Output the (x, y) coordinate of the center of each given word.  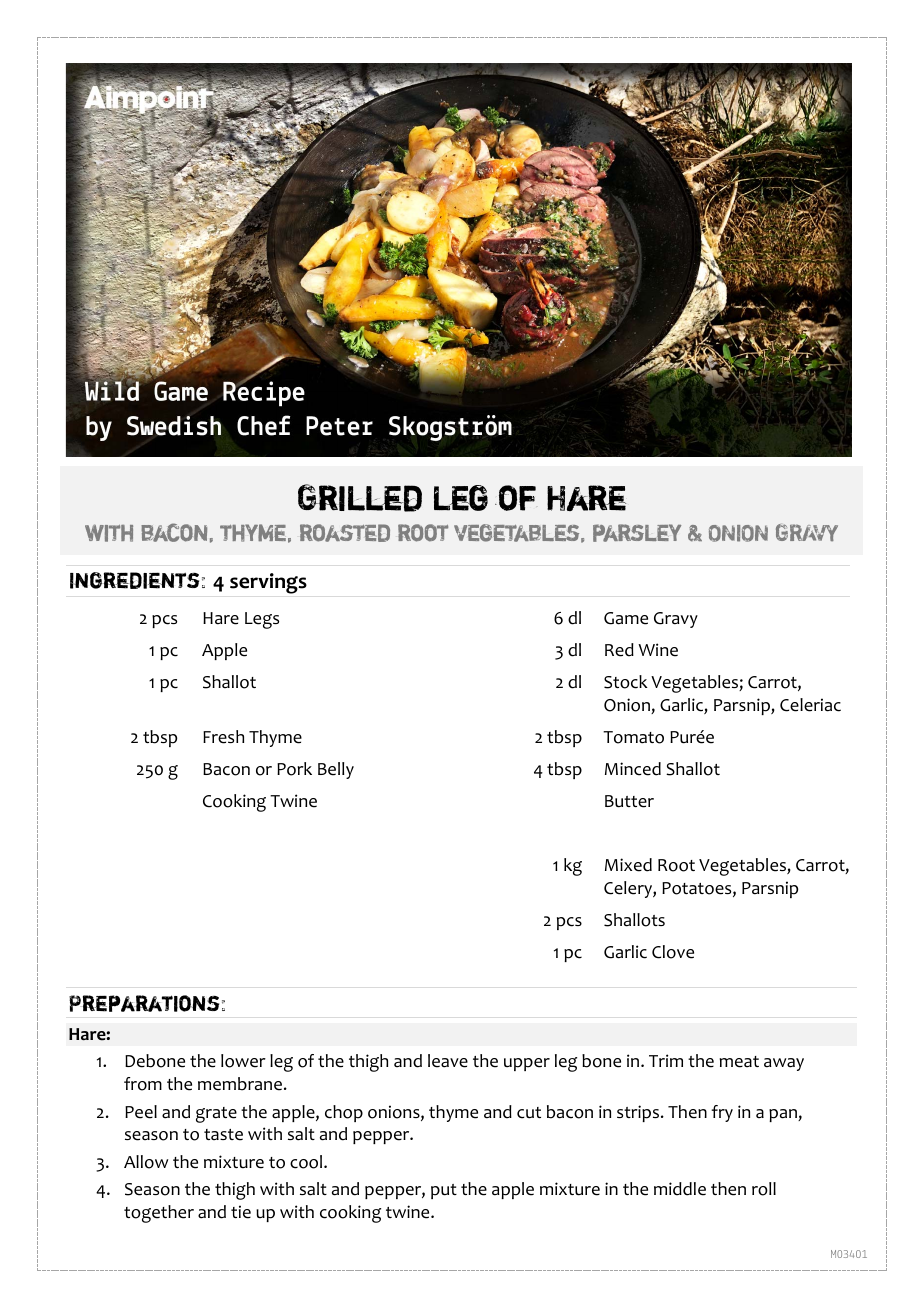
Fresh (223, 737)
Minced (633, 769)
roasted (345, 533)
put (444, 1191)
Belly (336, 770)
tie (241, 1212)
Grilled (360, 498)
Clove (673, 952)
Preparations (144, 1003)
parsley (637, 533)
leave (448, 1061)
